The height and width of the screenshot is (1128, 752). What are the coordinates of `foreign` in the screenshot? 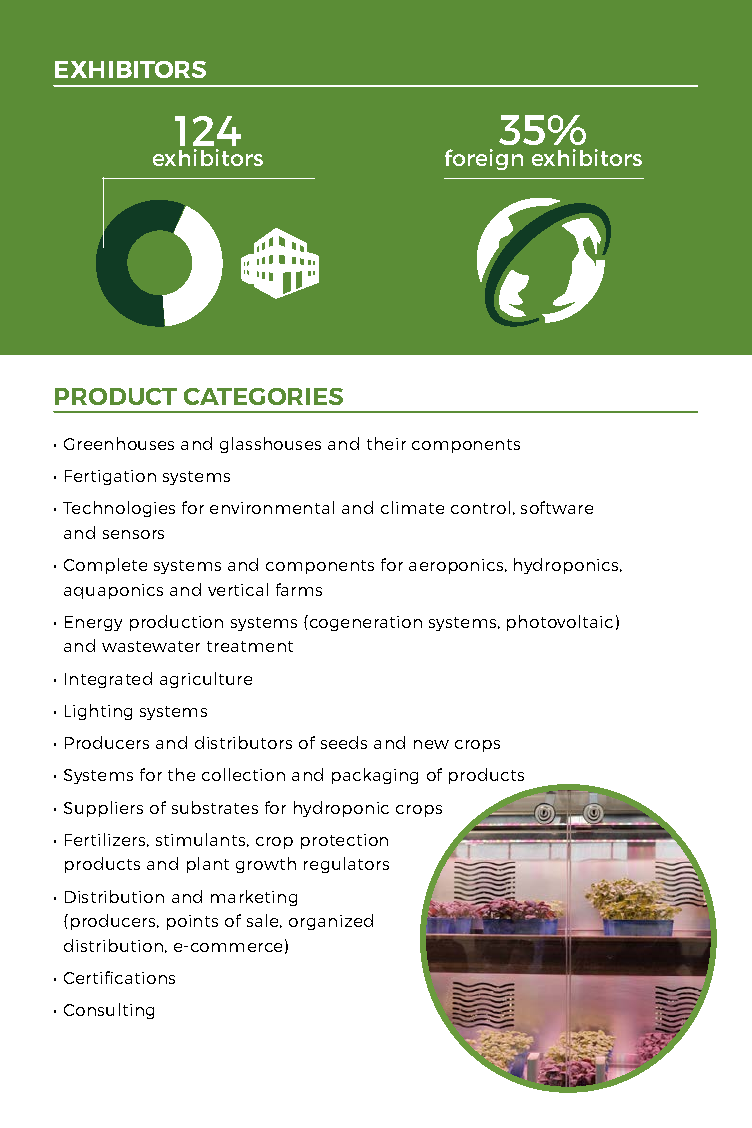 It's located at (484, 159).
